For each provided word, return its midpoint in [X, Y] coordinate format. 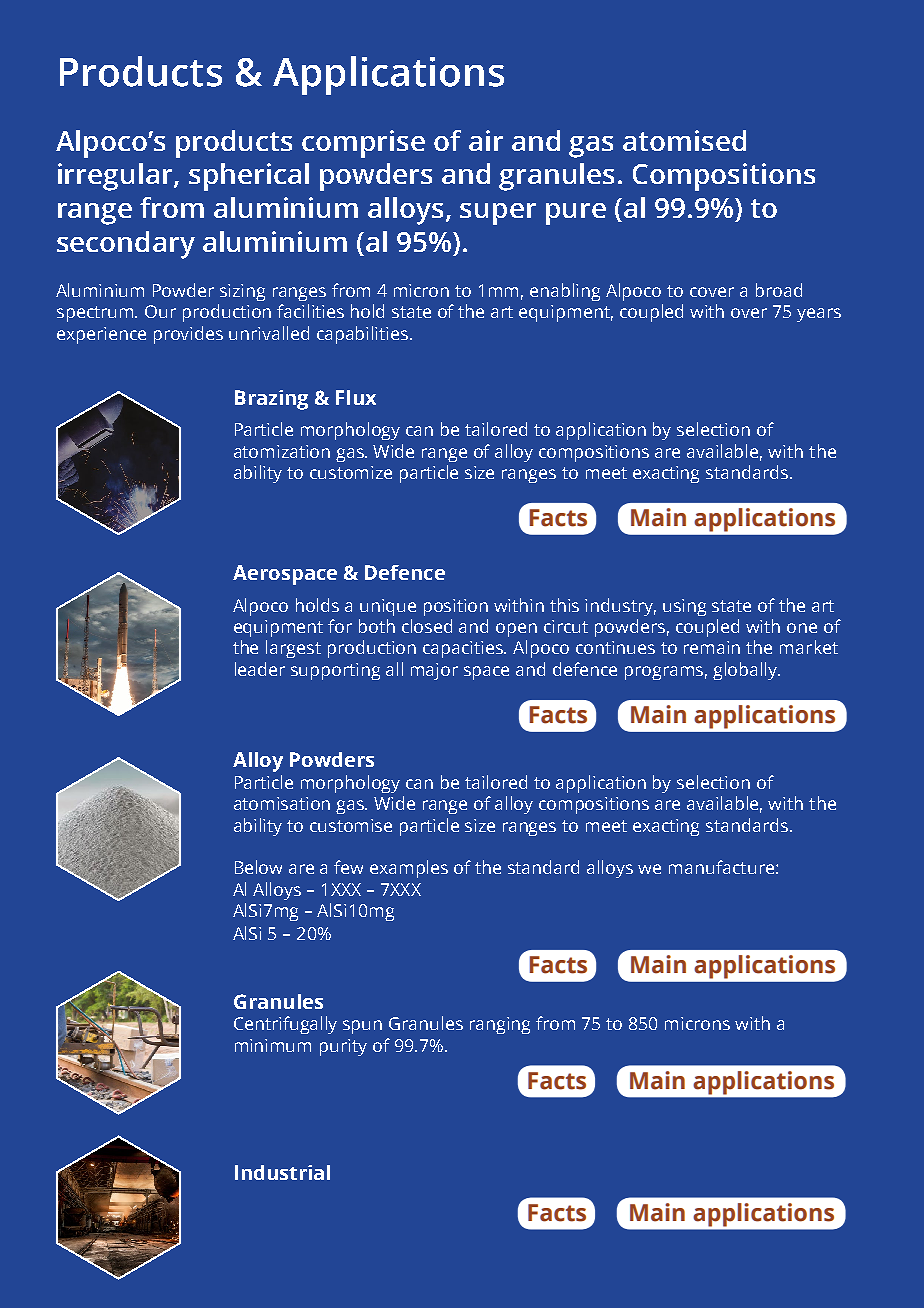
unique [388, 607]
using [684, 607]
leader [260, 669]
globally [746, 671]
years [819, 315]
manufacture [721, 867]
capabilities [364, 335]
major [434, 671]
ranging [500, 1025]
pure [576, 214]
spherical [249, 177]
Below [258, 867]
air [486, 140]
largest [293, 649]
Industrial [282, 1172]
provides [188, 335]
